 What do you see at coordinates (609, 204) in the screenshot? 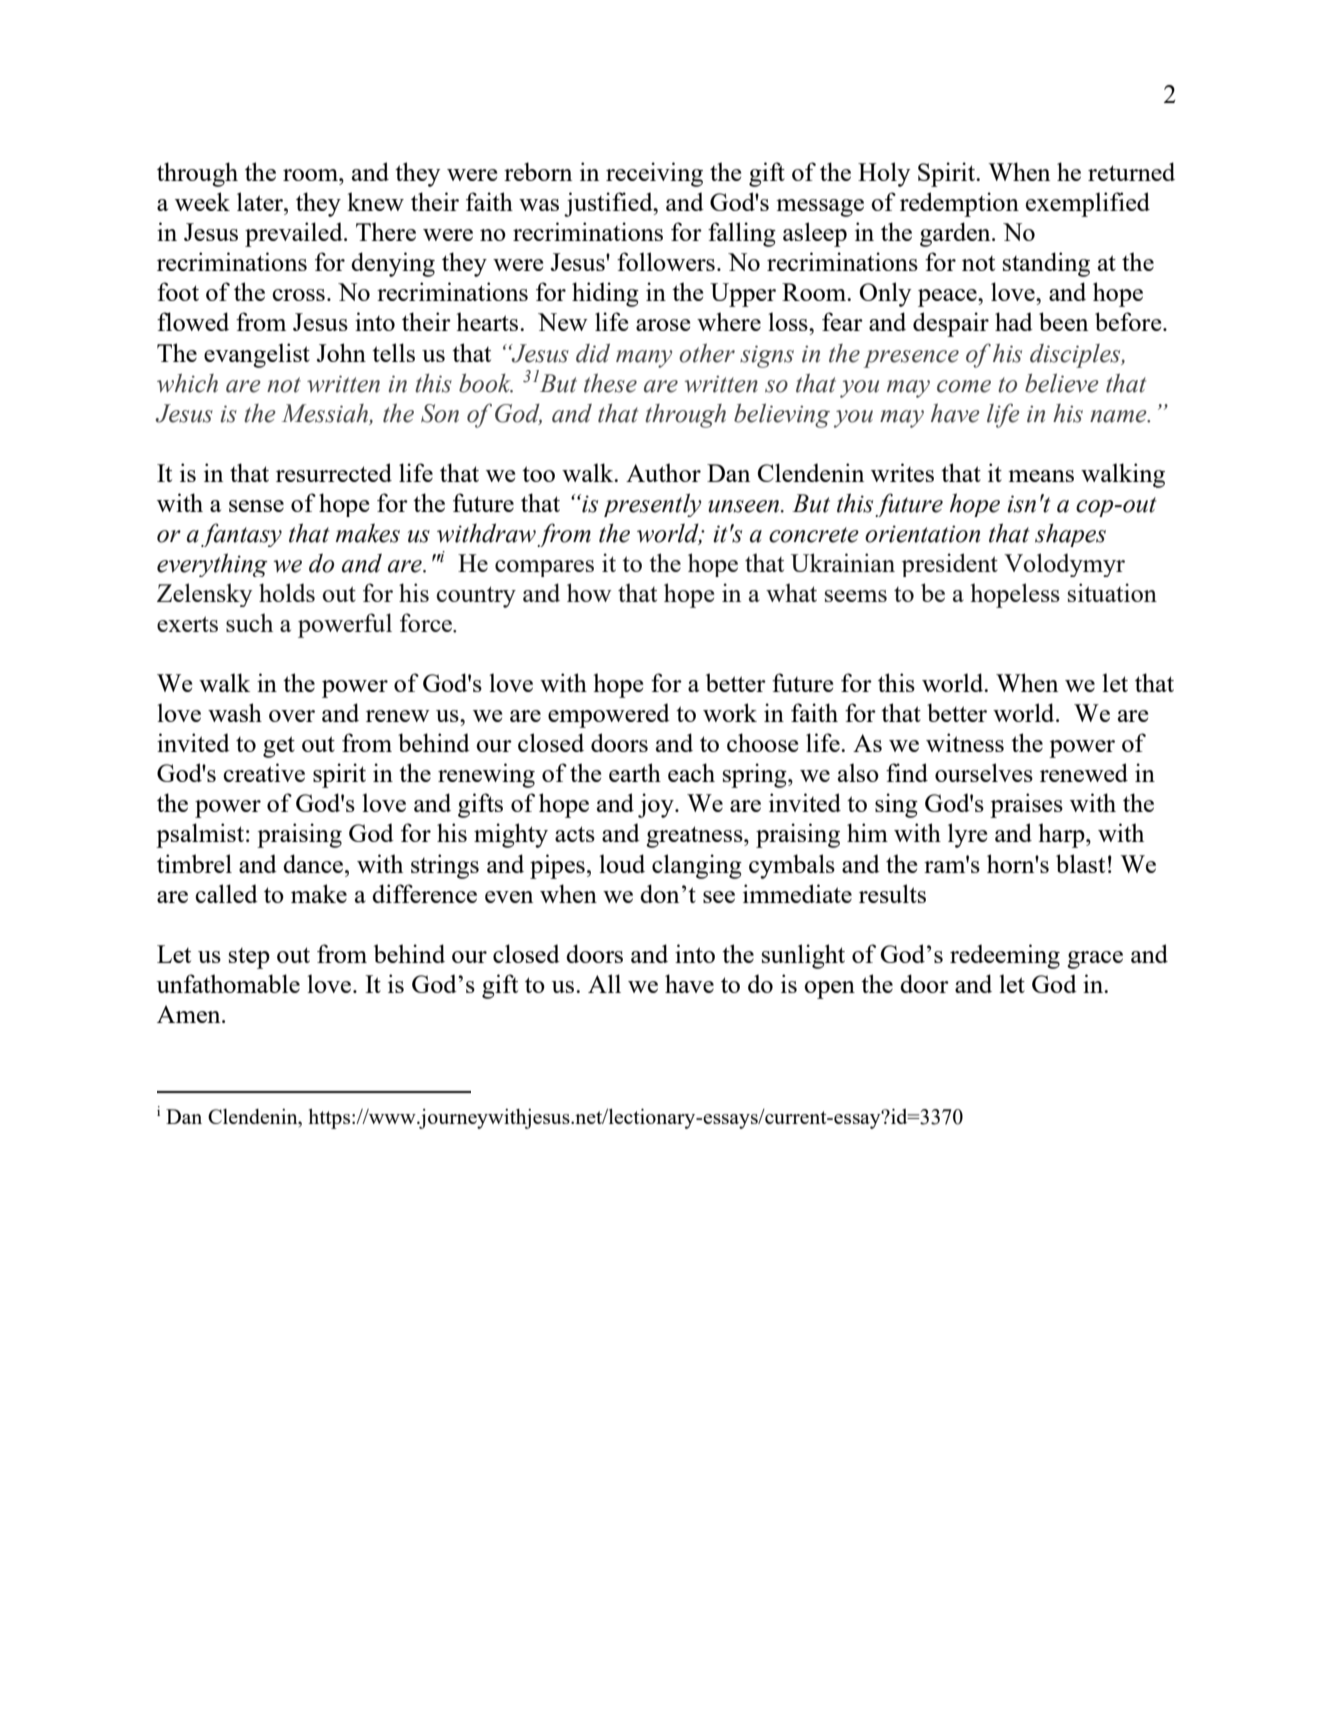
I see `justified` at bounding box center [609, 204].
